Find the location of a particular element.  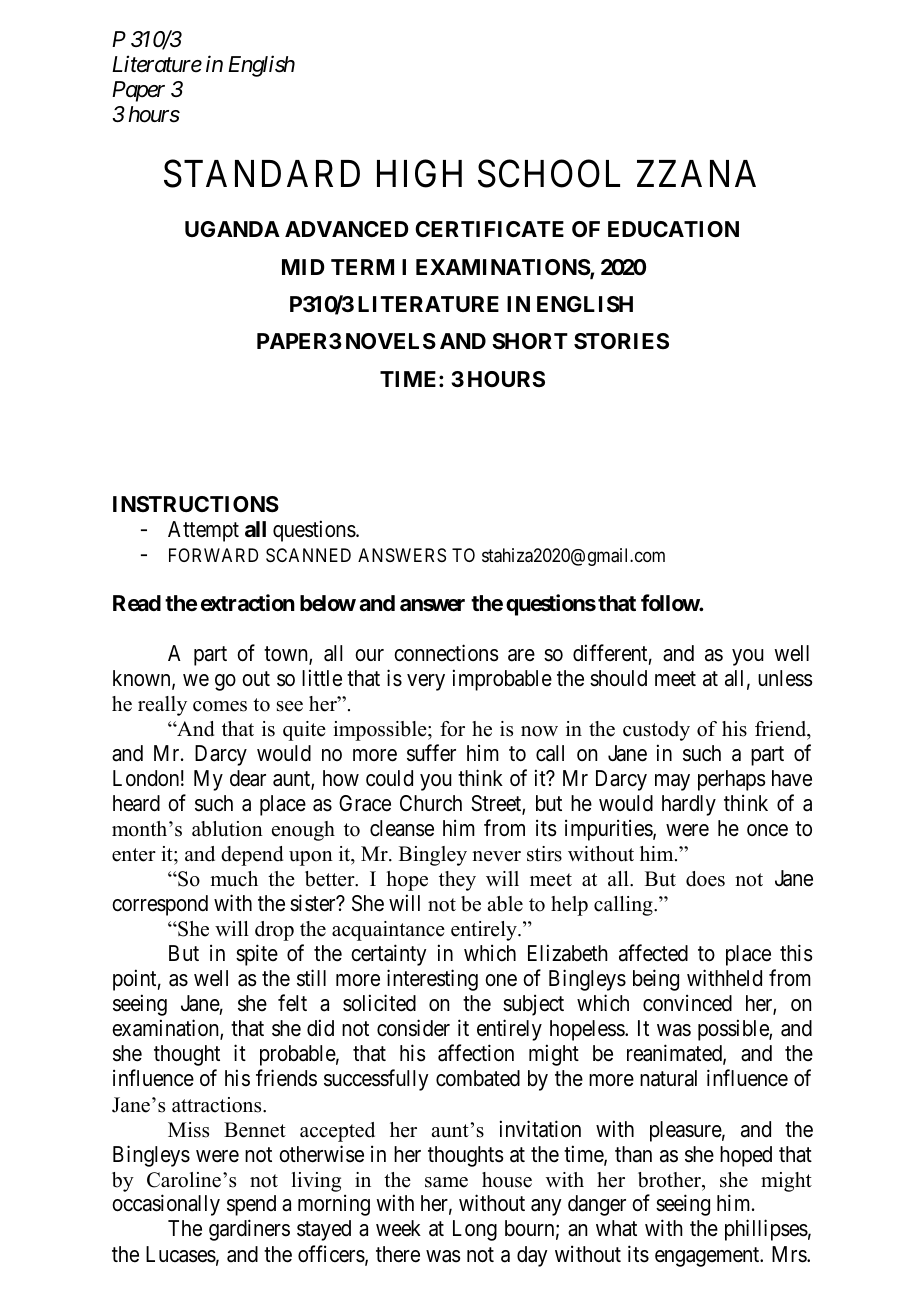

EDUCATION is located at coordinates (673, 229).
